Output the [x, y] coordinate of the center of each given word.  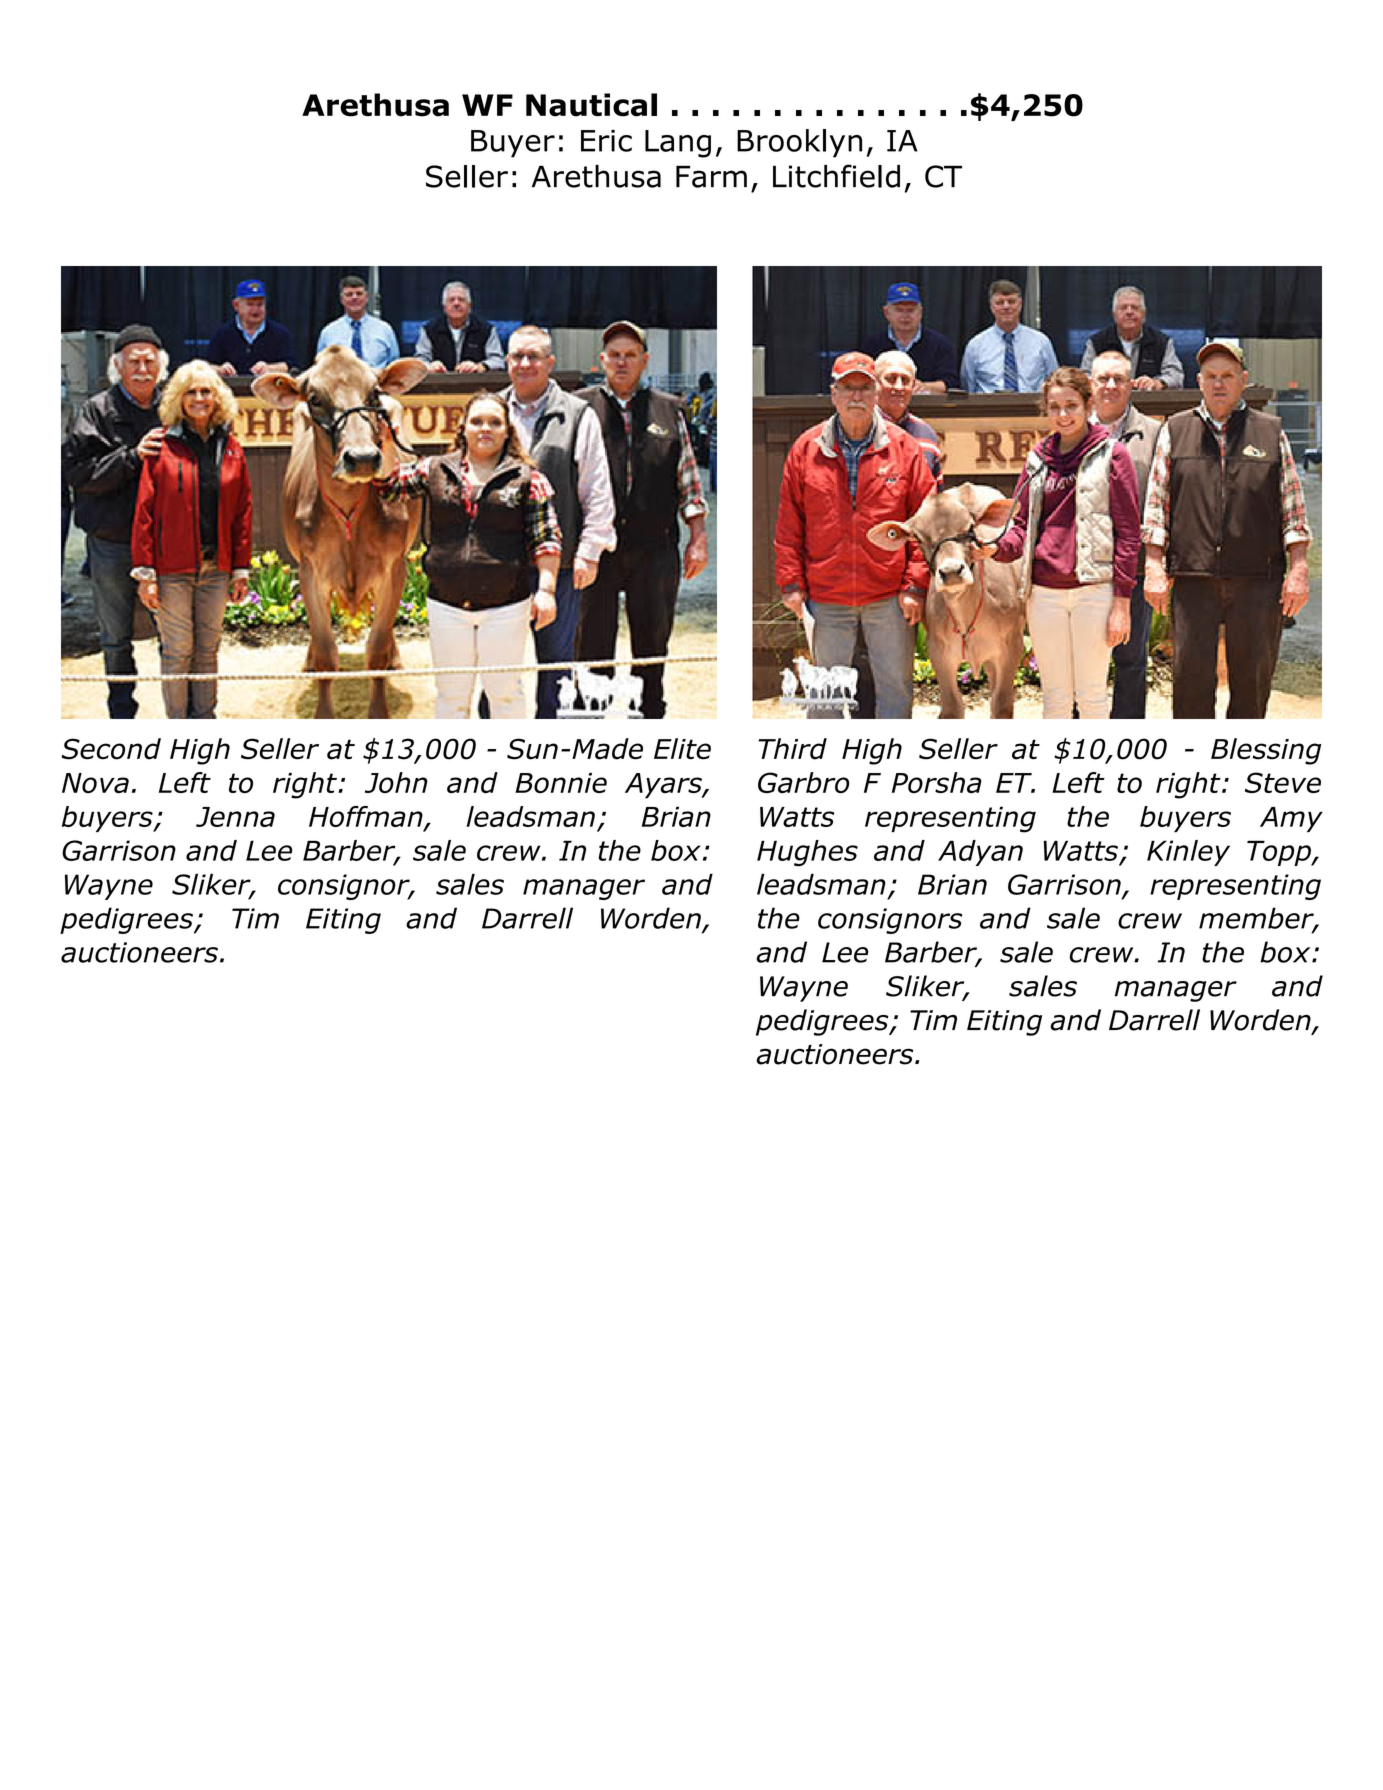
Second [111, 749]
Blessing [1266, 751]
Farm [711, 176]
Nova [95, 783]
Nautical [591, 105]
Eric [606, 141]
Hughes [807, 853]
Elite [682, 749]
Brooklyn [799, 143]
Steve [1283, 782]
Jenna [235, 817]
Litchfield [836, 176]
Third [792, 749]
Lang [678, 144]
